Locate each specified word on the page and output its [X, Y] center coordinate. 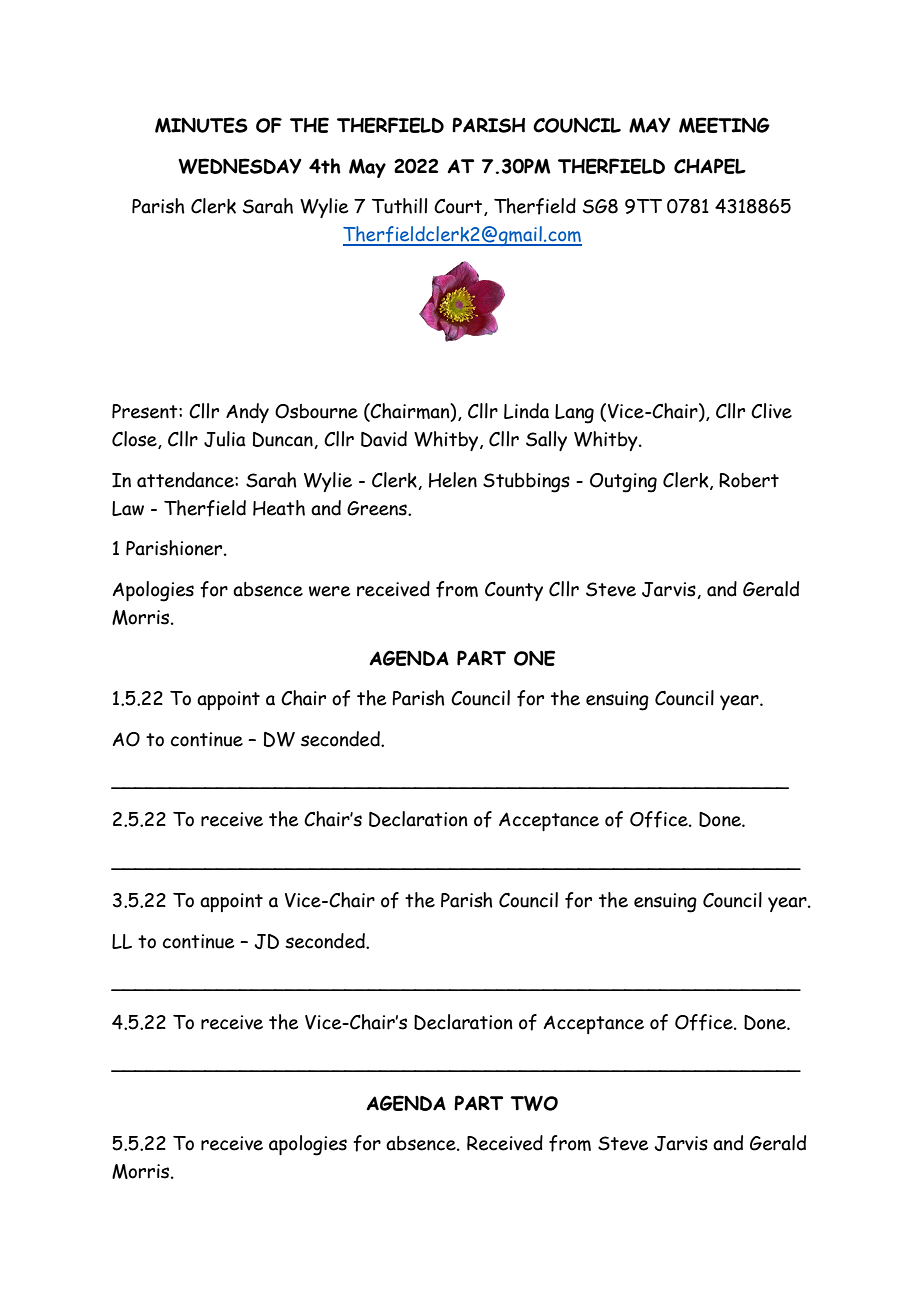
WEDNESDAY [239, 166]
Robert [749, 480]
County [514, 591]
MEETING [724, 125]
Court [458, 206]
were [329, 591]
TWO [534, 1103]
